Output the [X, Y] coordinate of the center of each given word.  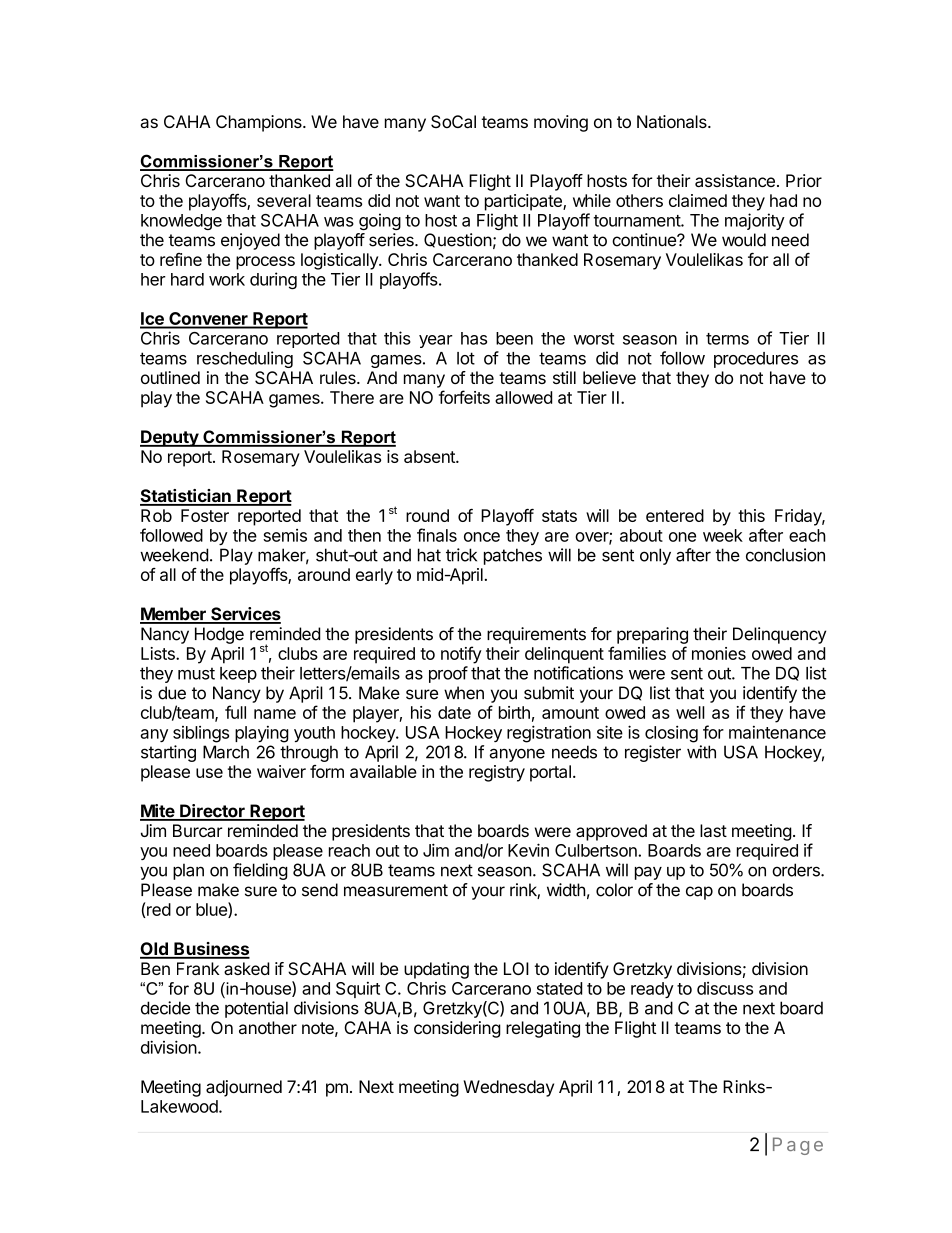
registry [497, 773]
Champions [260, 123]
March [226, 752]
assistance [735, 180]
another [268, 1027]
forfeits [464, 397]
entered [675, 515]
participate [524, 202]
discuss [725, 988]
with [701, 752]
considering [457, 1029]
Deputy [170, 438]
